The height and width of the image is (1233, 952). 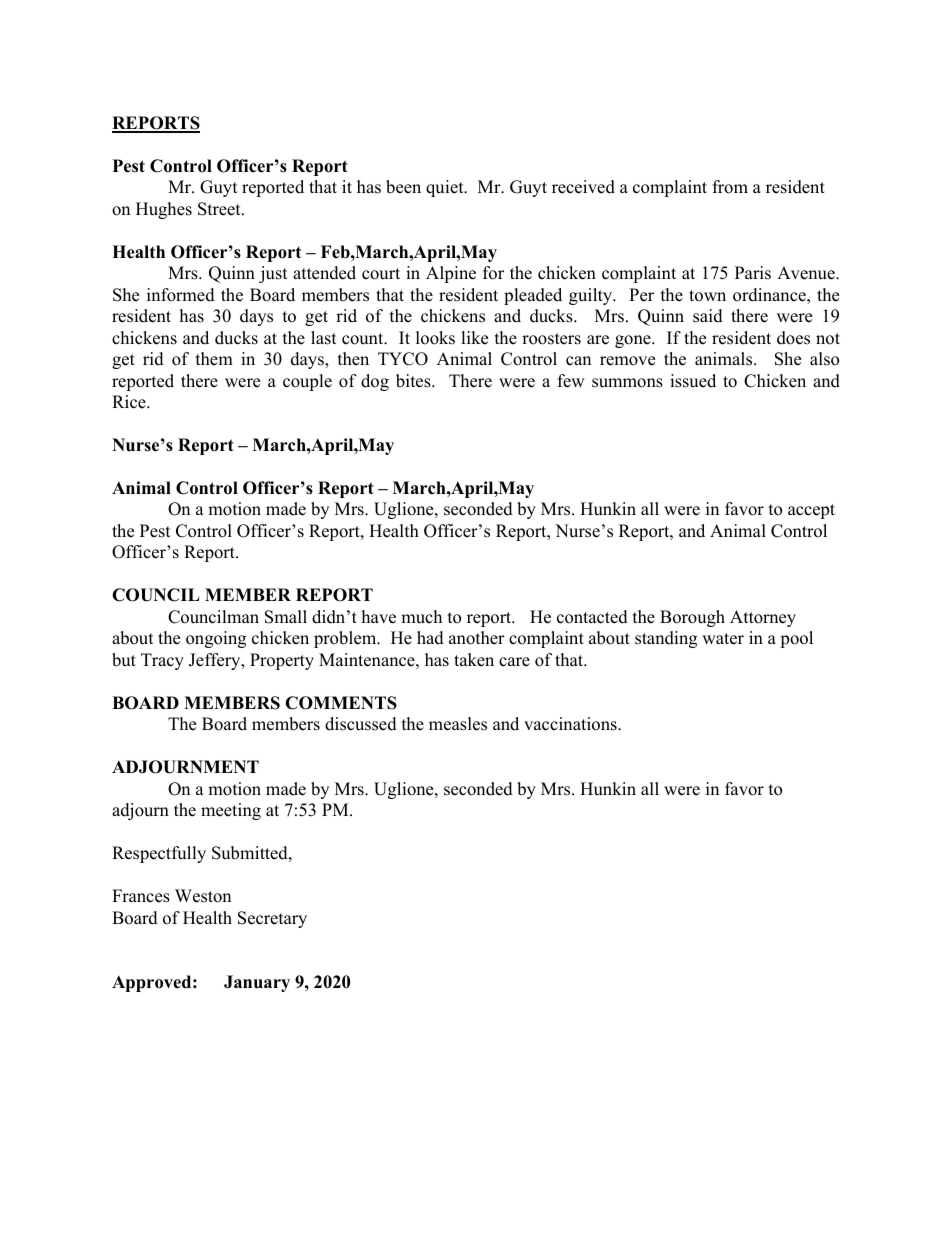 What do you see at coordinates (811, 511) in the image?
I see `accept` at bounding box center [811, 511].
